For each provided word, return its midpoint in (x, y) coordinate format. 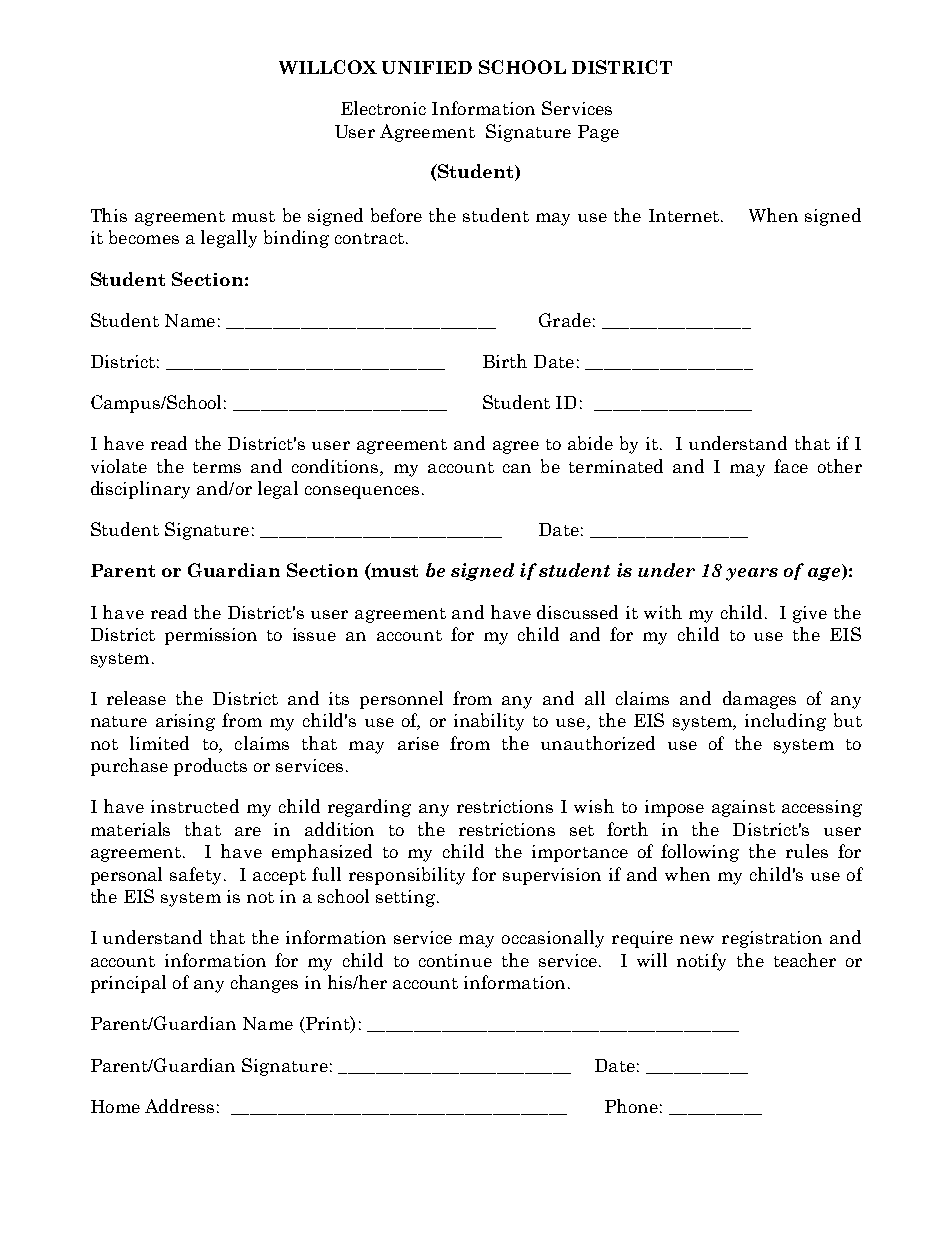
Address (179, 1106)
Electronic (383, 108)
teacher (805, 960)
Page (598, 133)
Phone (631, 1106)
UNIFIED (427, 67)
